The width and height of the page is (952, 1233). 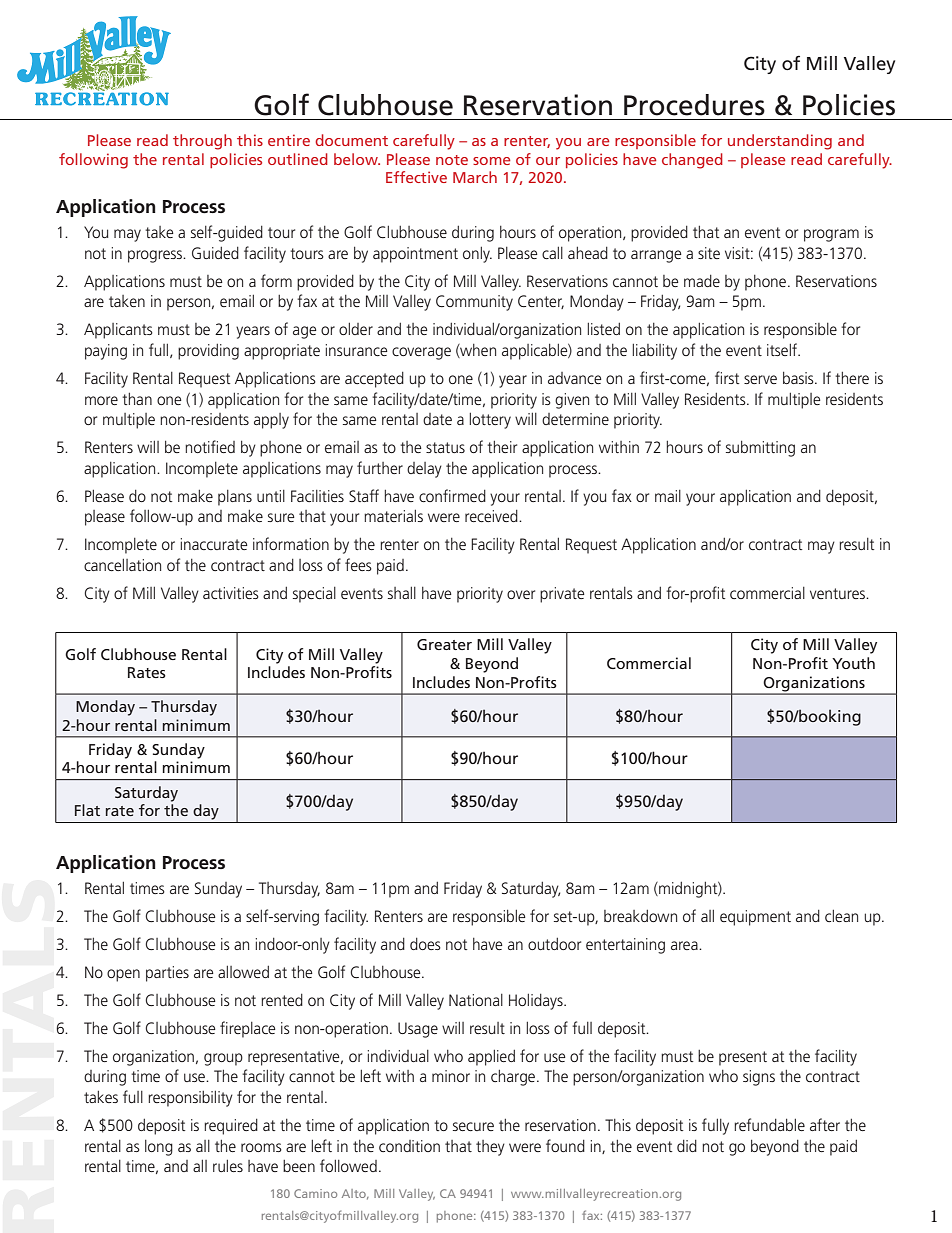 I want to click on through, so click(x=202, y=142).
